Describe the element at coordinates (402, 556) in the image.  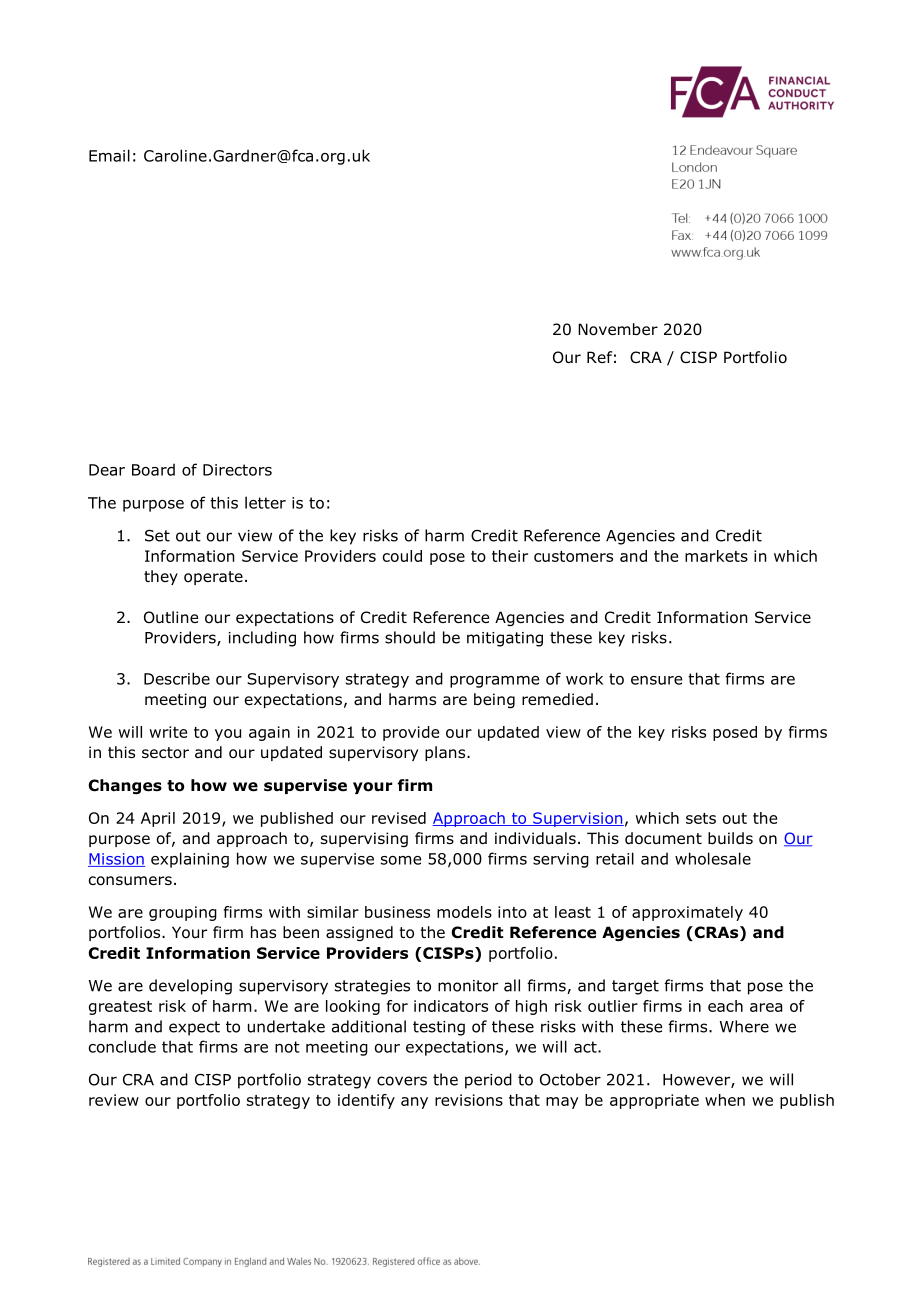
I see `could` at that location.
